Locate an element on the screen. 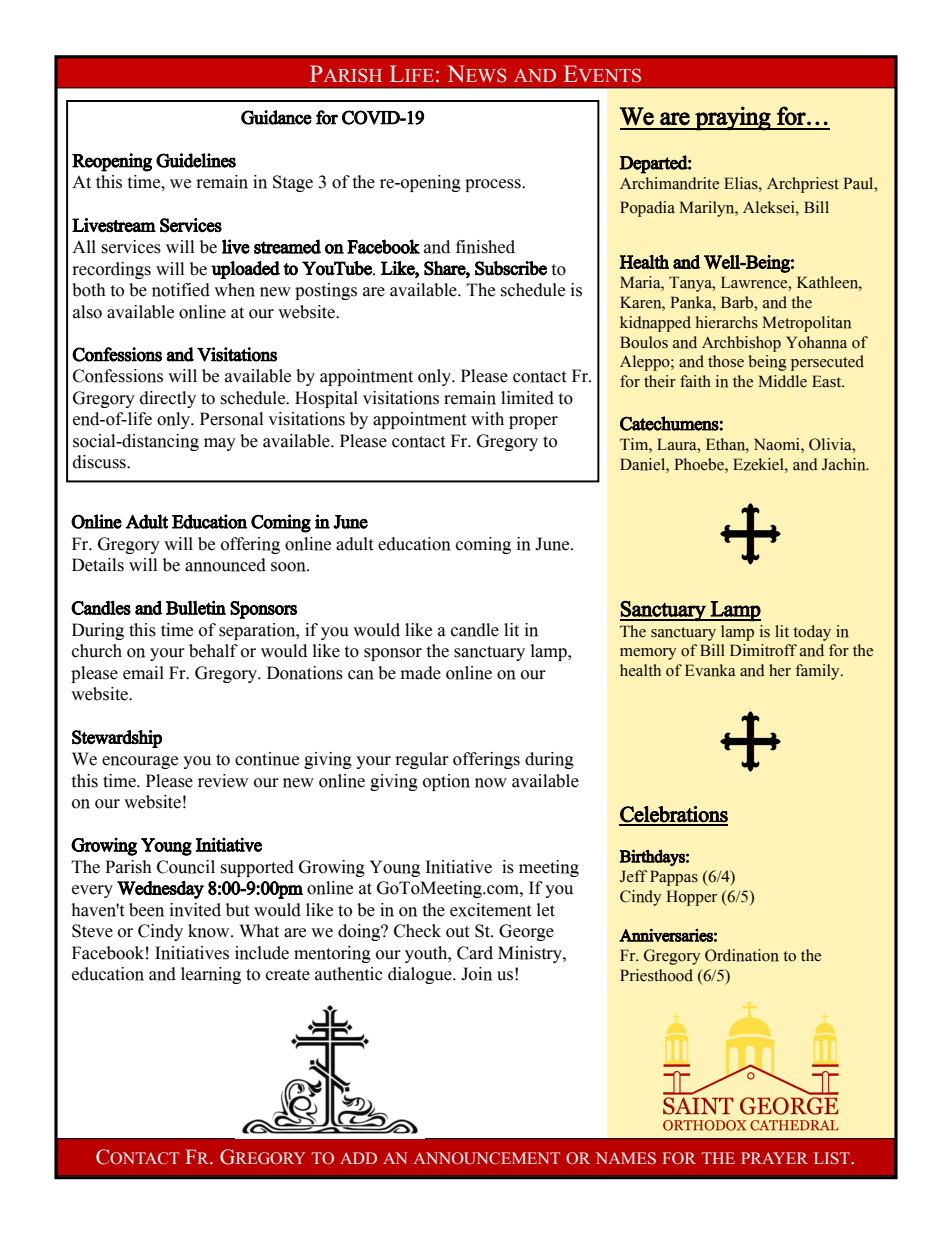 The height and width of the screenshot is (1233, 952). praying is located at coordinates (733, 118).
